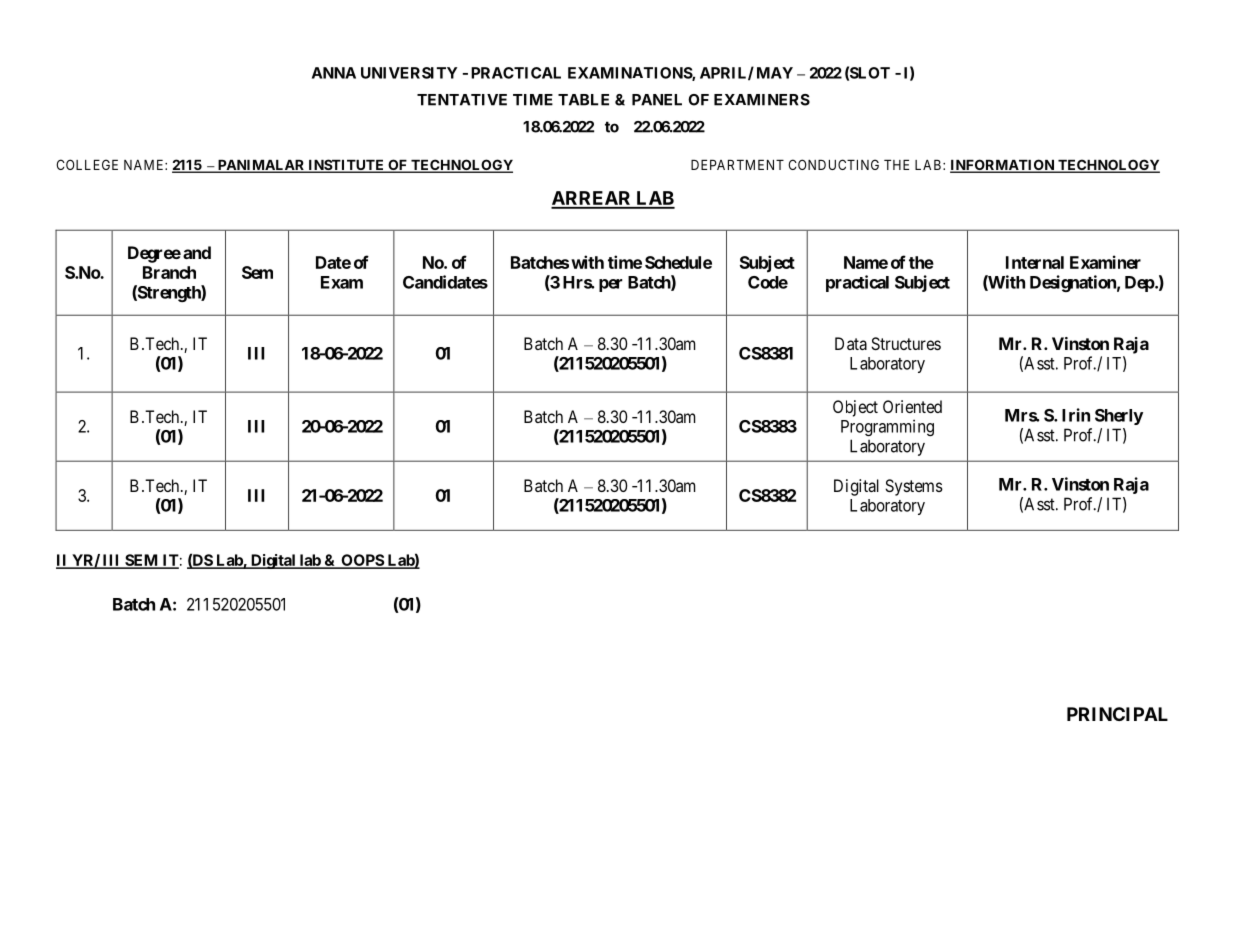 Image resolution: width=1233 pixels, height=952 pixels. Describe the element at coordinates (775, 73) in the image. I see `MAY` at that location.
